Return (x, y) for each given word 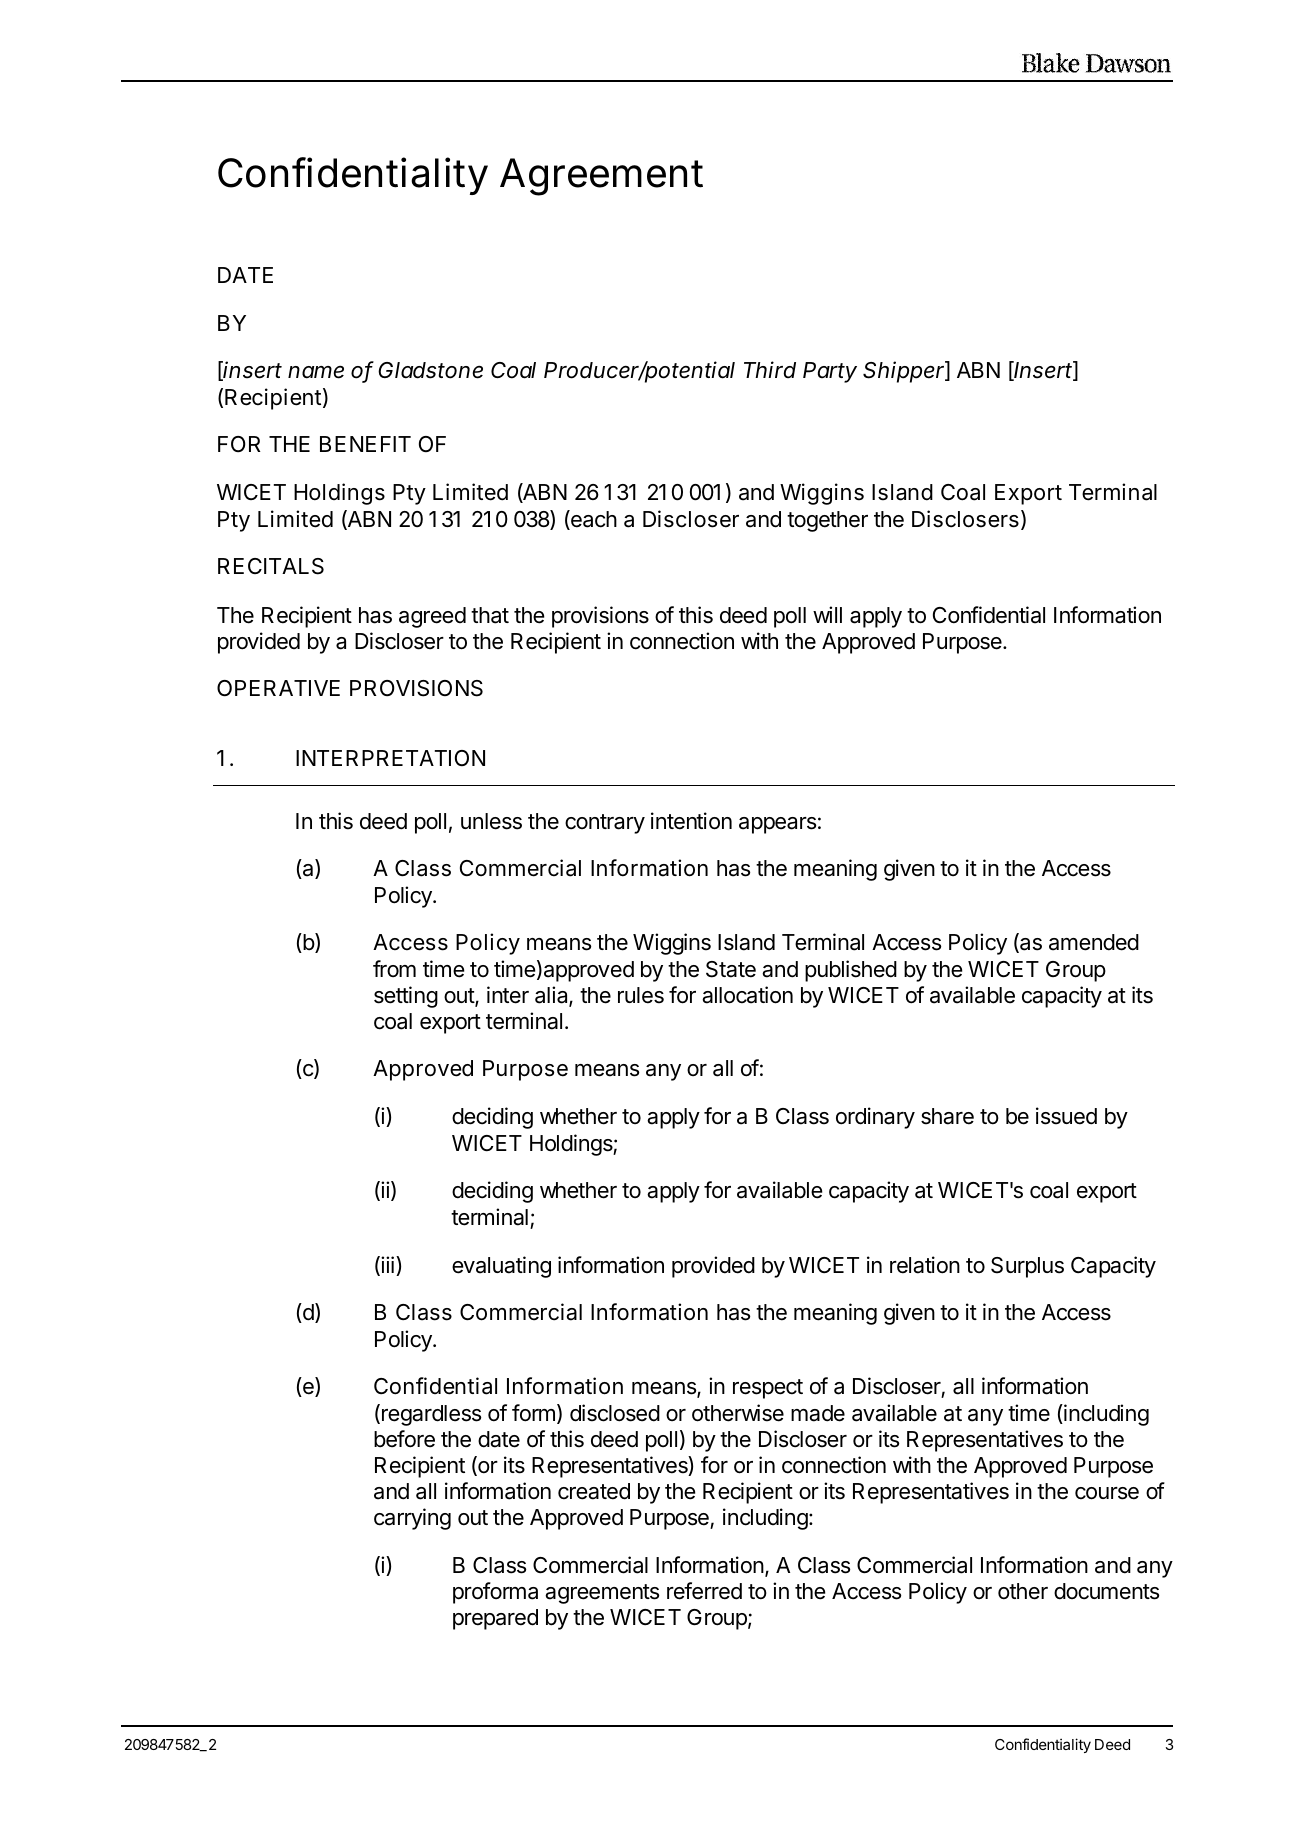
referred (704, 1591)
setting (406, 997)
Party (830, 372)
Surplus (1027, 1267)
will (827, 614)
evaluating (501, 1267)
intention (691, 821)
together (827, 521)
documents (1106, 1591)
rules (641, 995)
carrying (412, 1519)
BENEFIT (365, 444)
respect (768, 1389)
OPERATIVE (278, 688)
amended (1094, 942)
